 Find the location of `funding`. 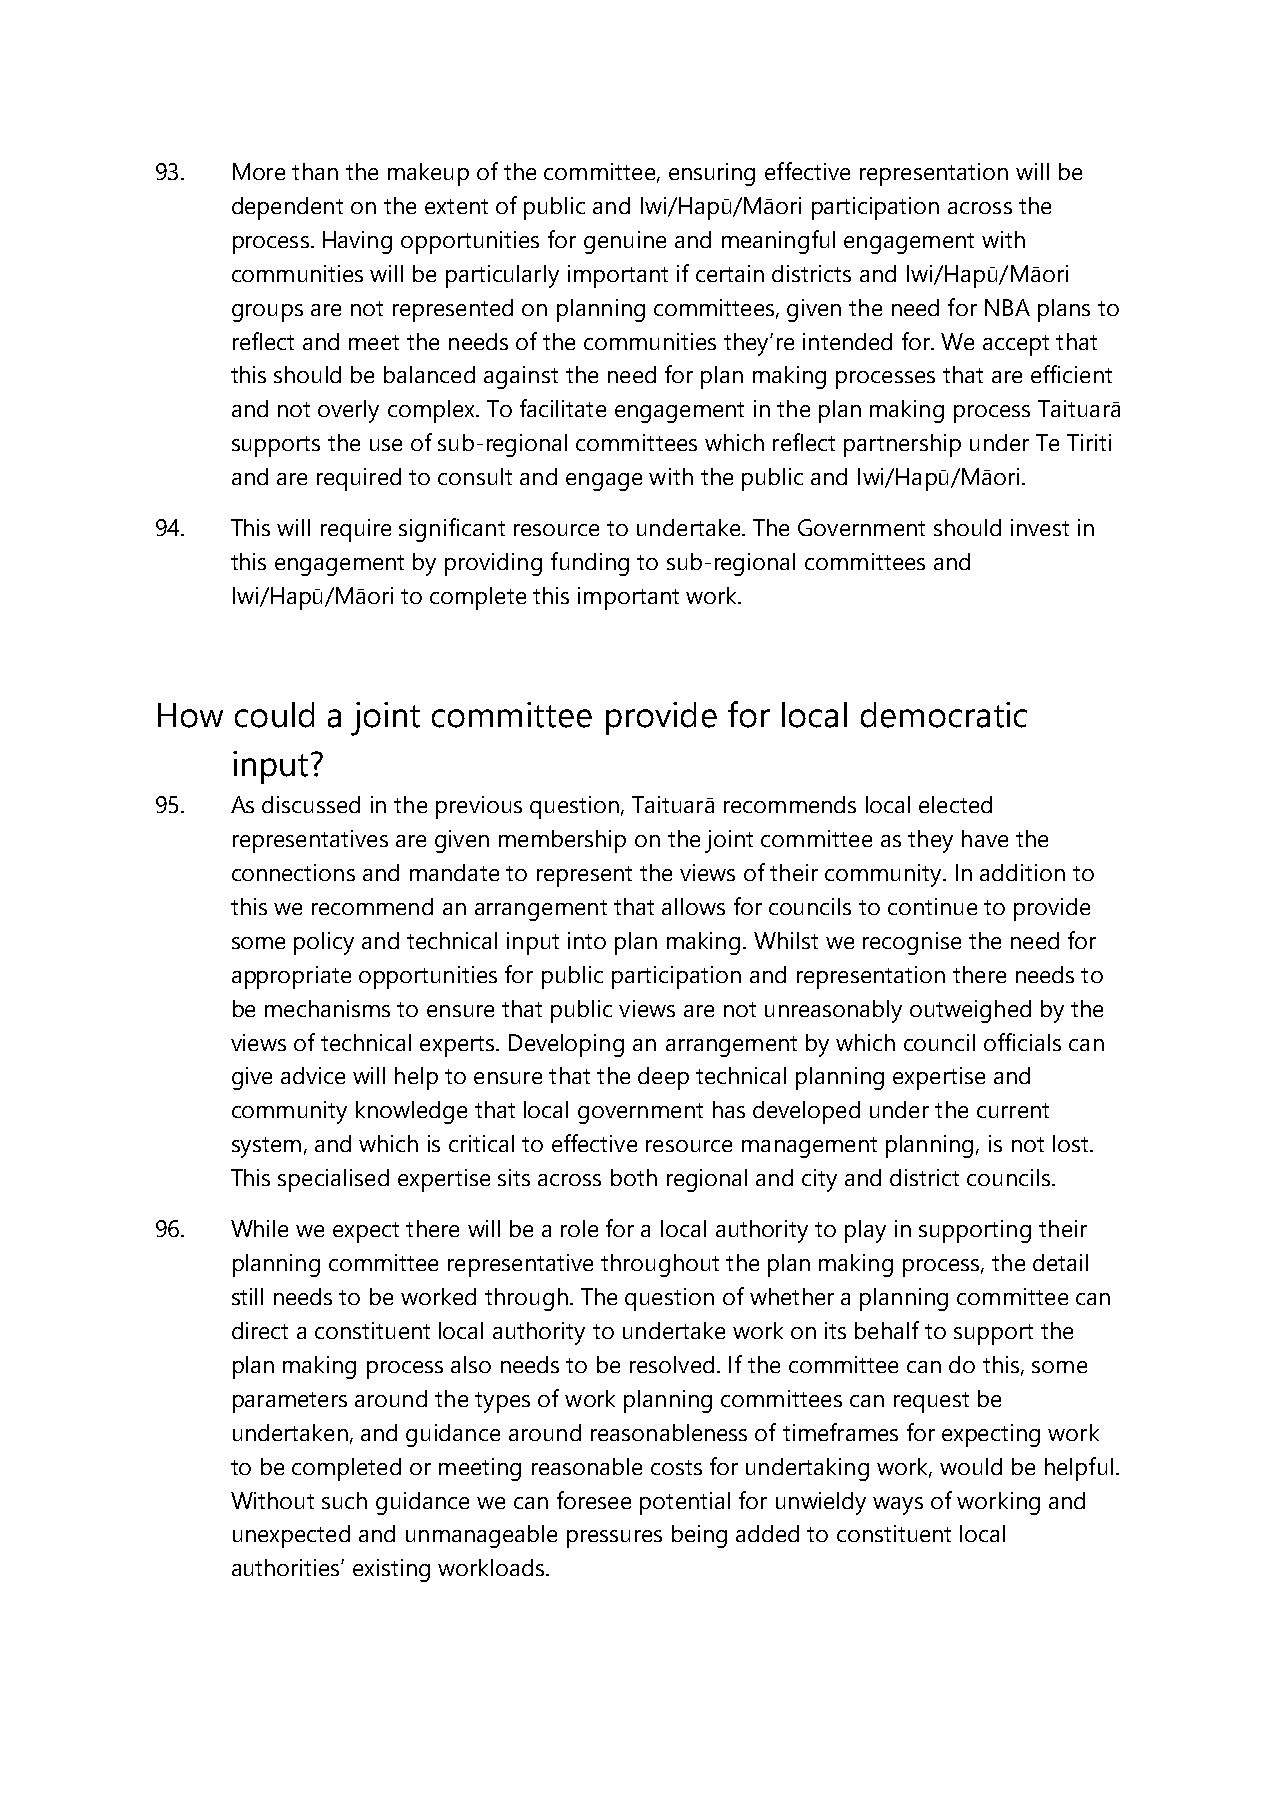

funding is located at coordinates (590, 564).
